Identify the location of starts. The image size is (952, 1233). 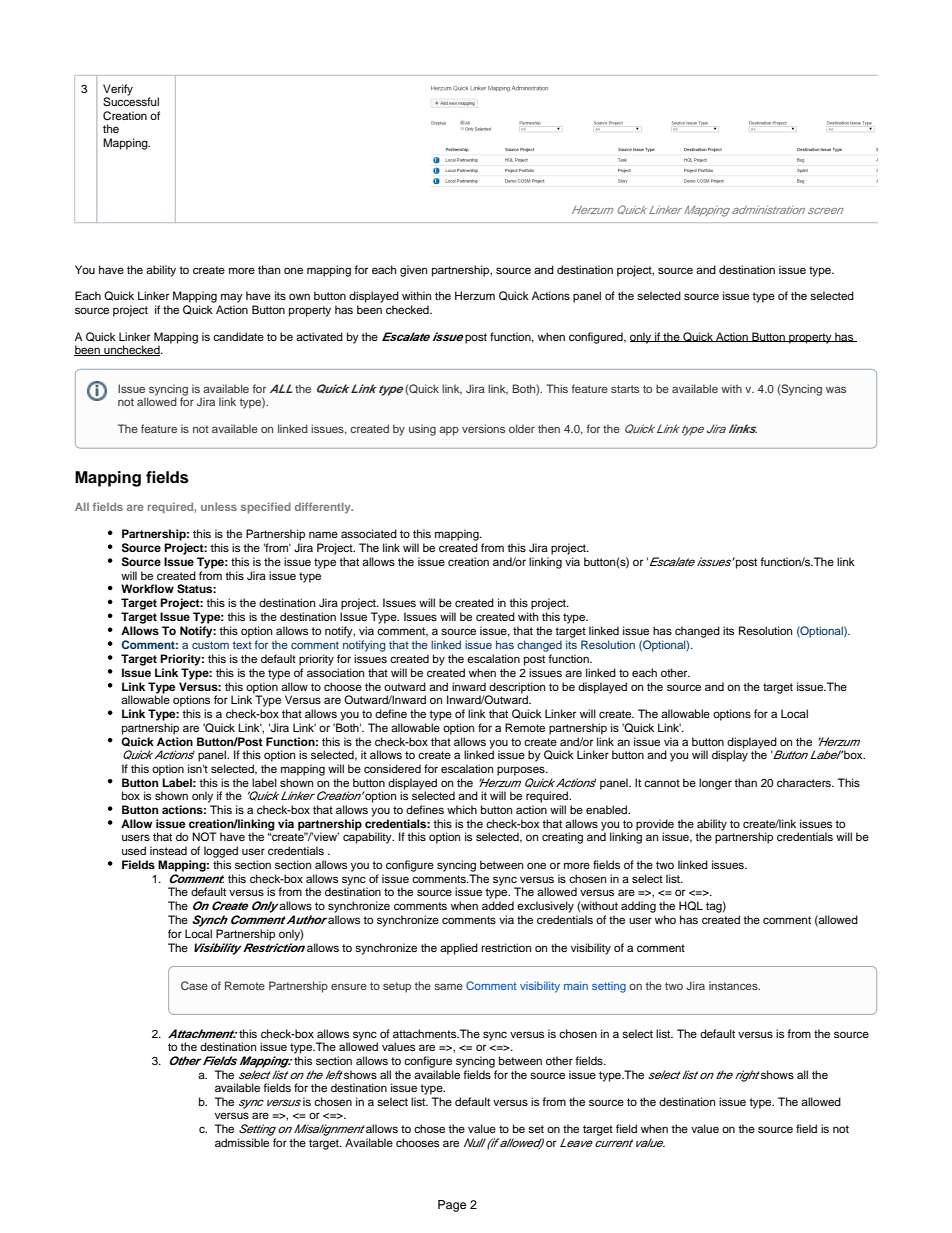
(625, 389).
